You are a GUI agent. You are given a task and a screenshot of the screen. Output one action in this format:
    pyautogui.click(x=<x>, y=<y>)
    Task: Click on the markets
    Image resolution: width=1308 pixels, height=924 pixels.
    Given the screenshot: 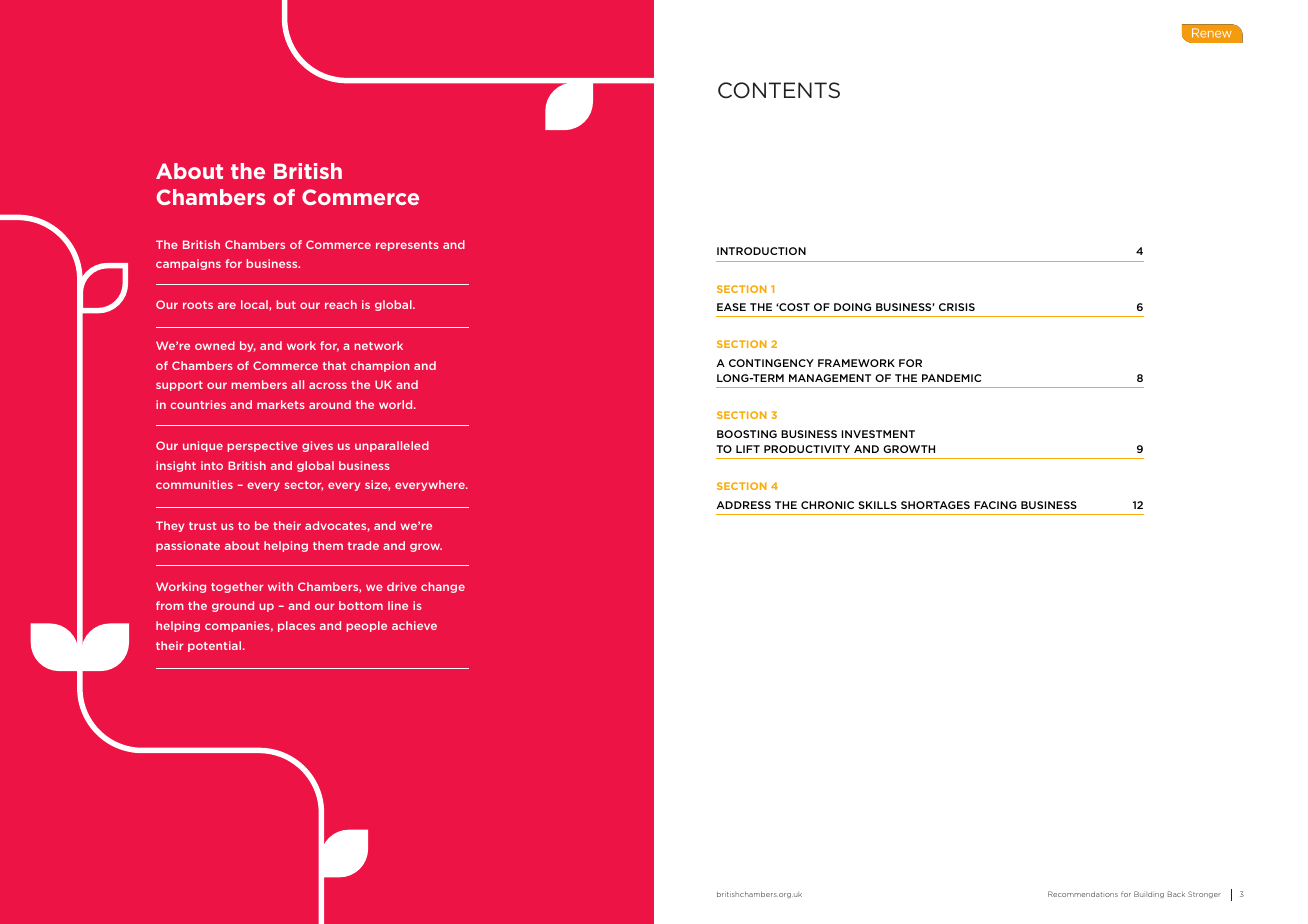 What is the action you would take?
    pyautogui.click(x=281, y=404)
